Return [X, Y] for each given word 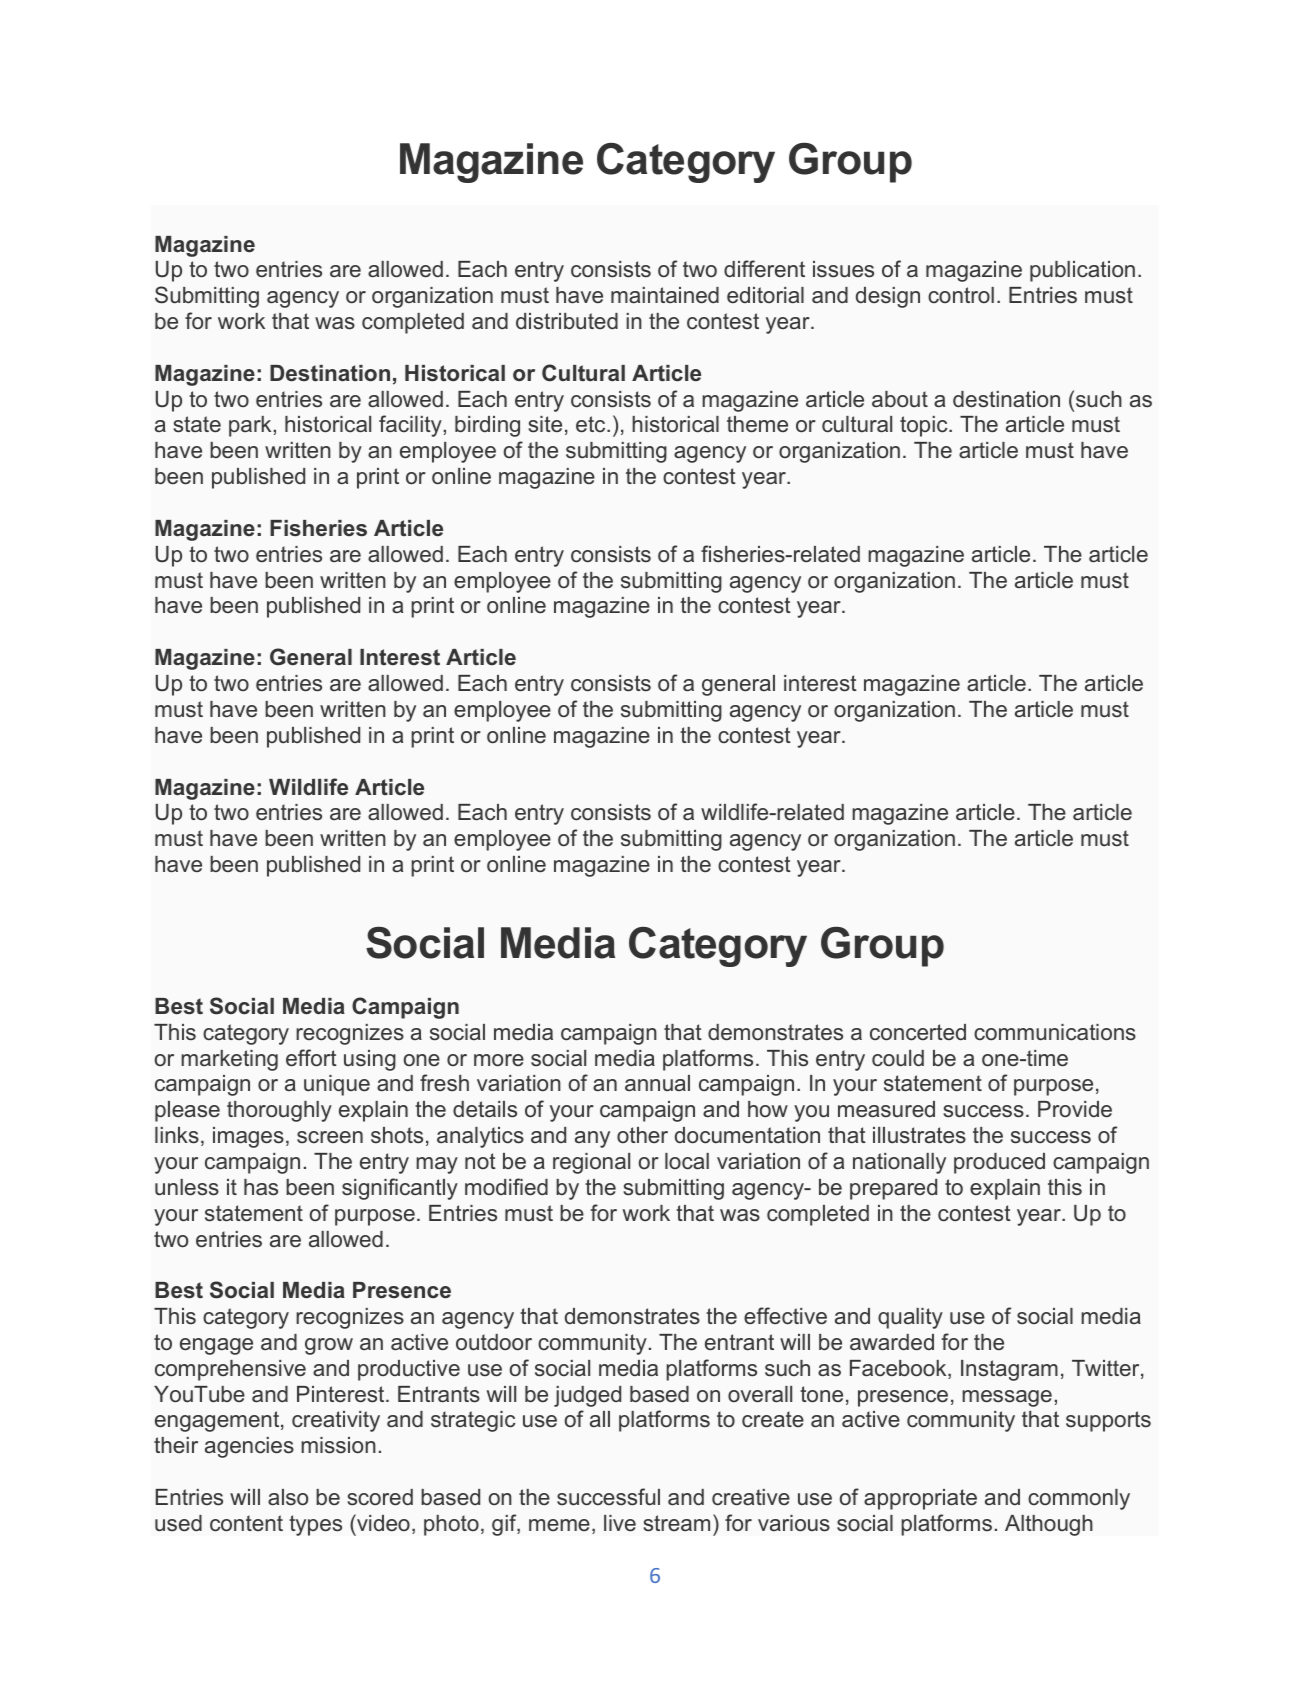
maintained [665, 295]
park [250, 426]
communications [1055, 1032]
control [961, 295]
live [620, 1523]
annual [657, 1083]
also [288, 1497]
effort [311, 1057]
